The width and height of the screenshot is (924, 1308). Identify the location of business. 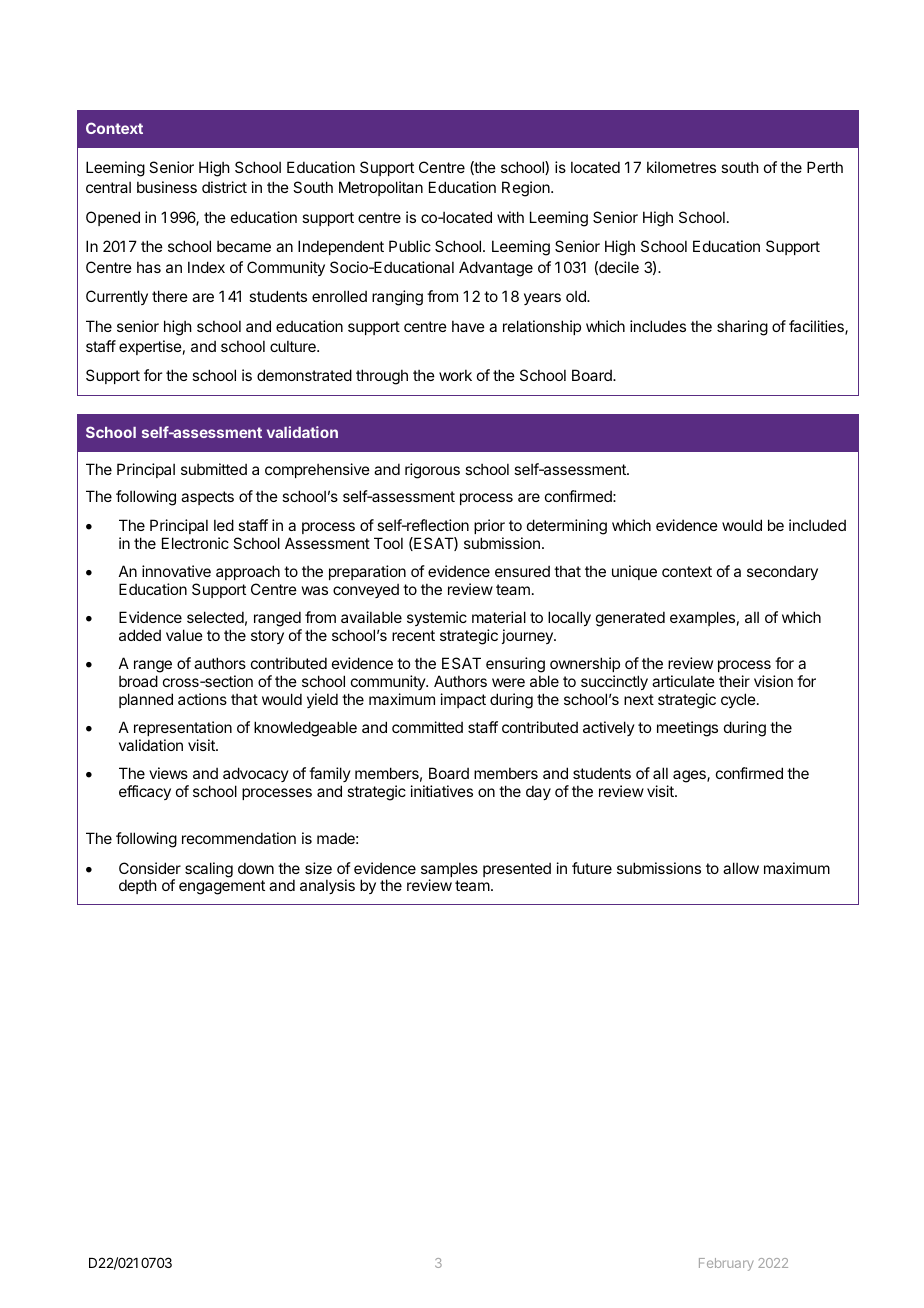
(167, 187).
